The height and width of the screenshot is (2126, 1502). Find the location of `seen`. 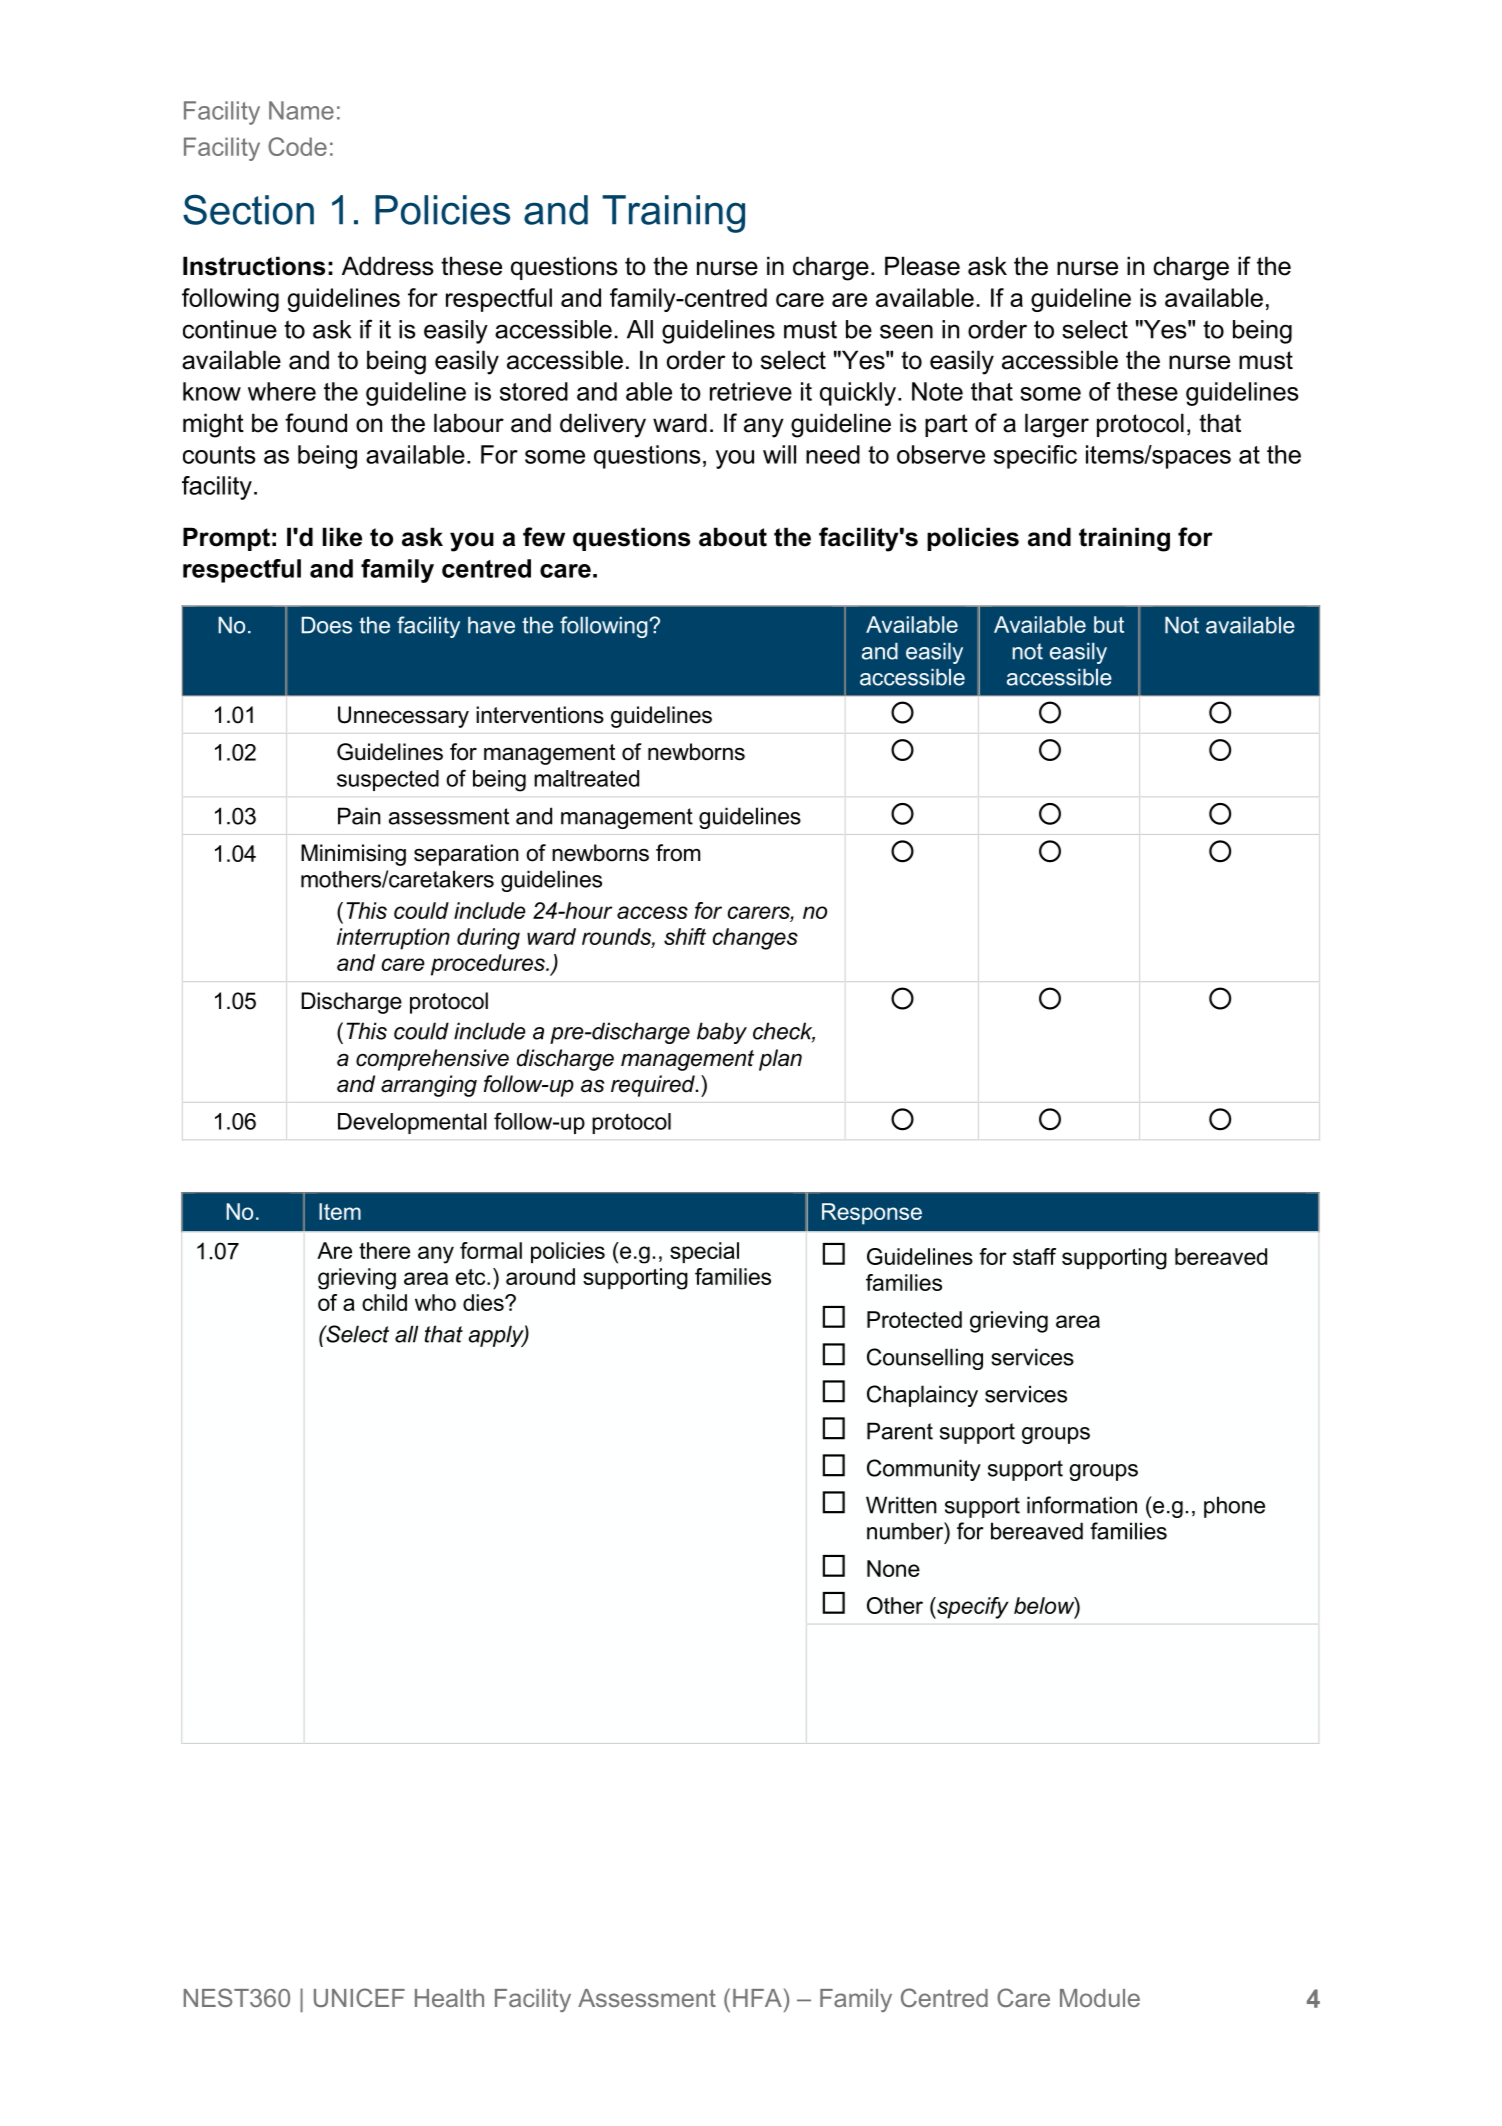

seen is located at coordinates (906, 331).
